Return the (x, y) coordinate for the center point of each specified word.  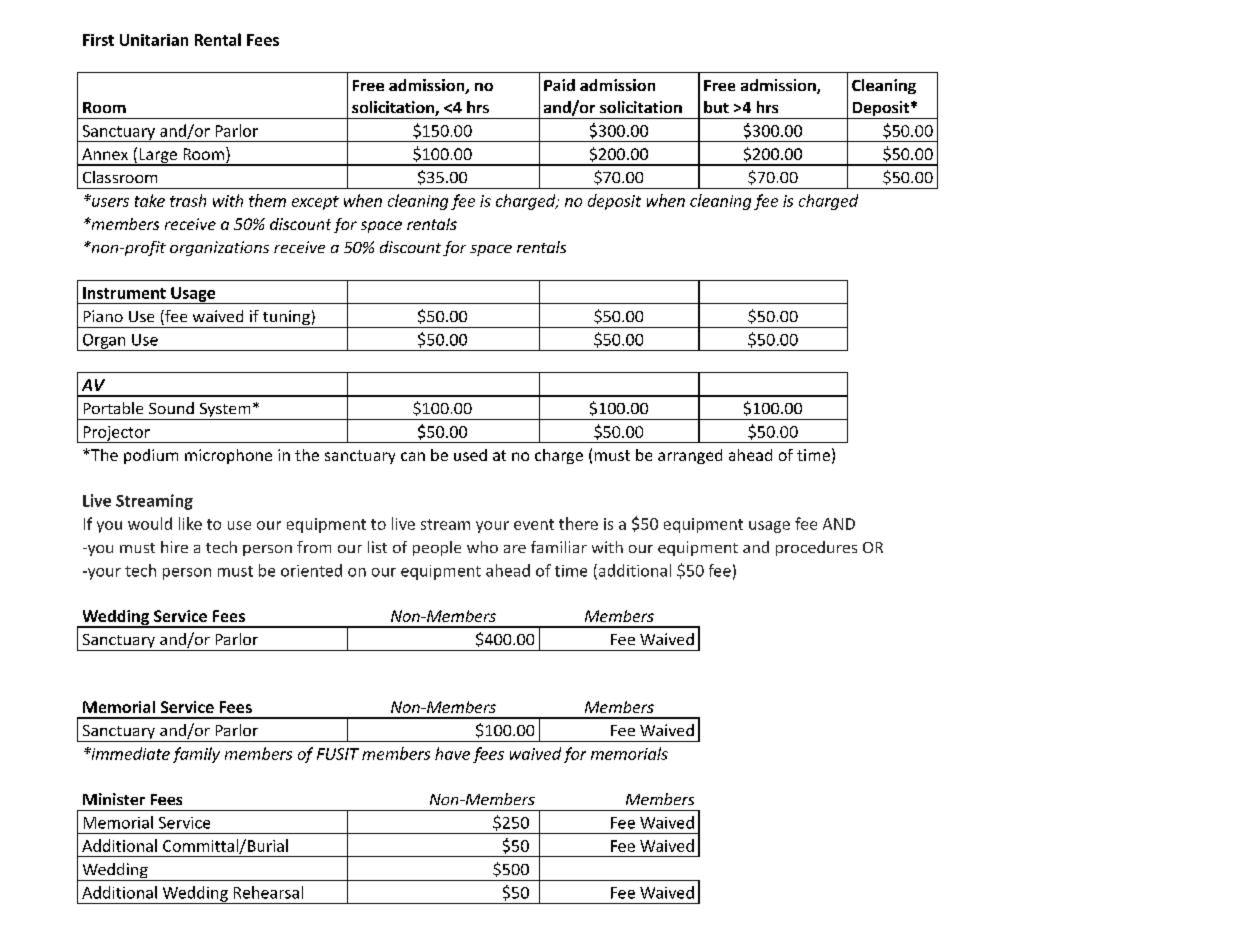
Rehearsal (268, 892)
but (716, 107)
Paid (559, 85)
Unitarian (154, 40)
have (452, 753)
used (470, 455)
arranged (690, 456)
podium (151, 456)
